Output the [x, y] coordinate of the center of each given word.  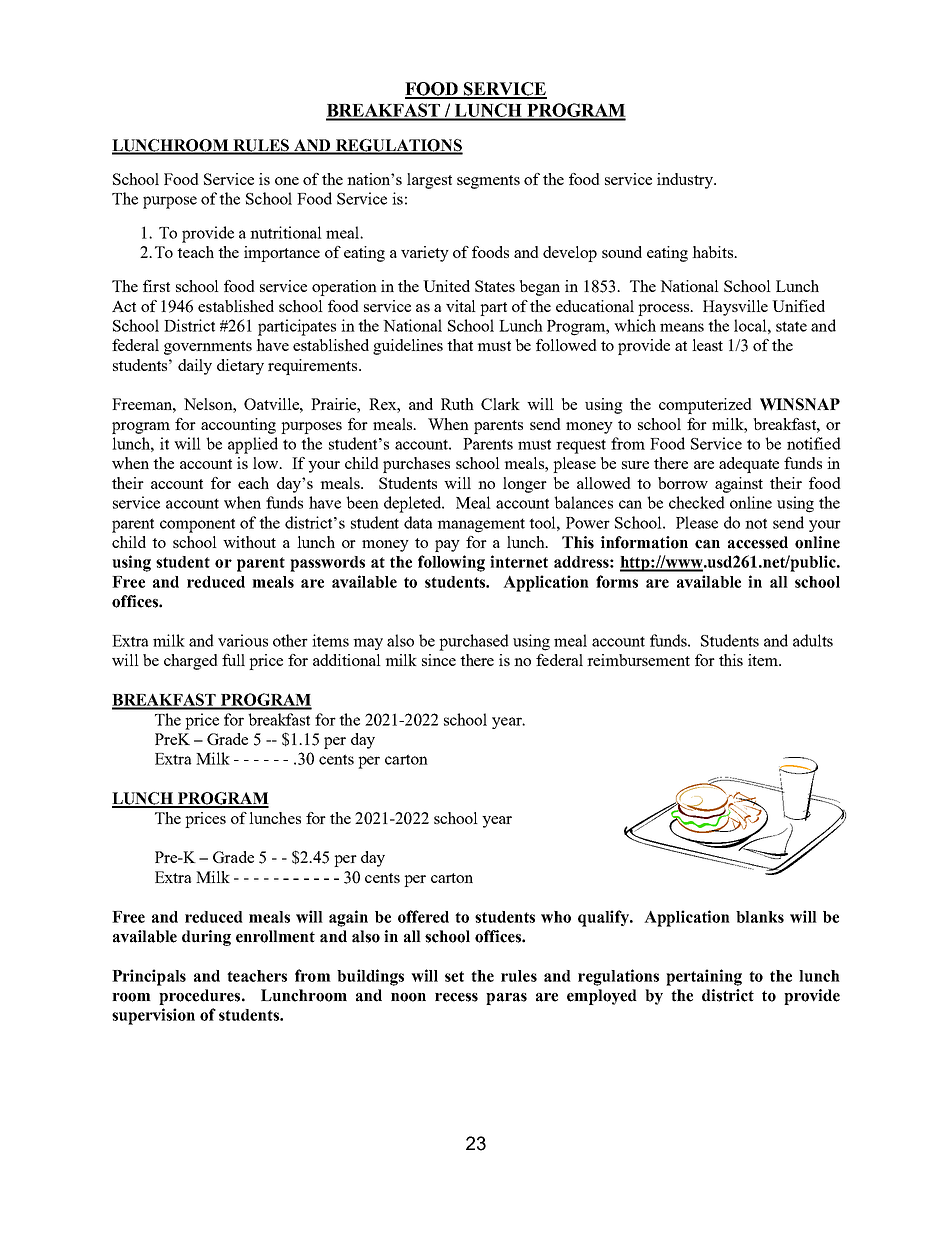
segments [488, 182]
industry [686, 181]
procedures [201, 997]
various [243, 640]
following [451, 563]
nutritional [286, 232]
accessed [758, 542]
